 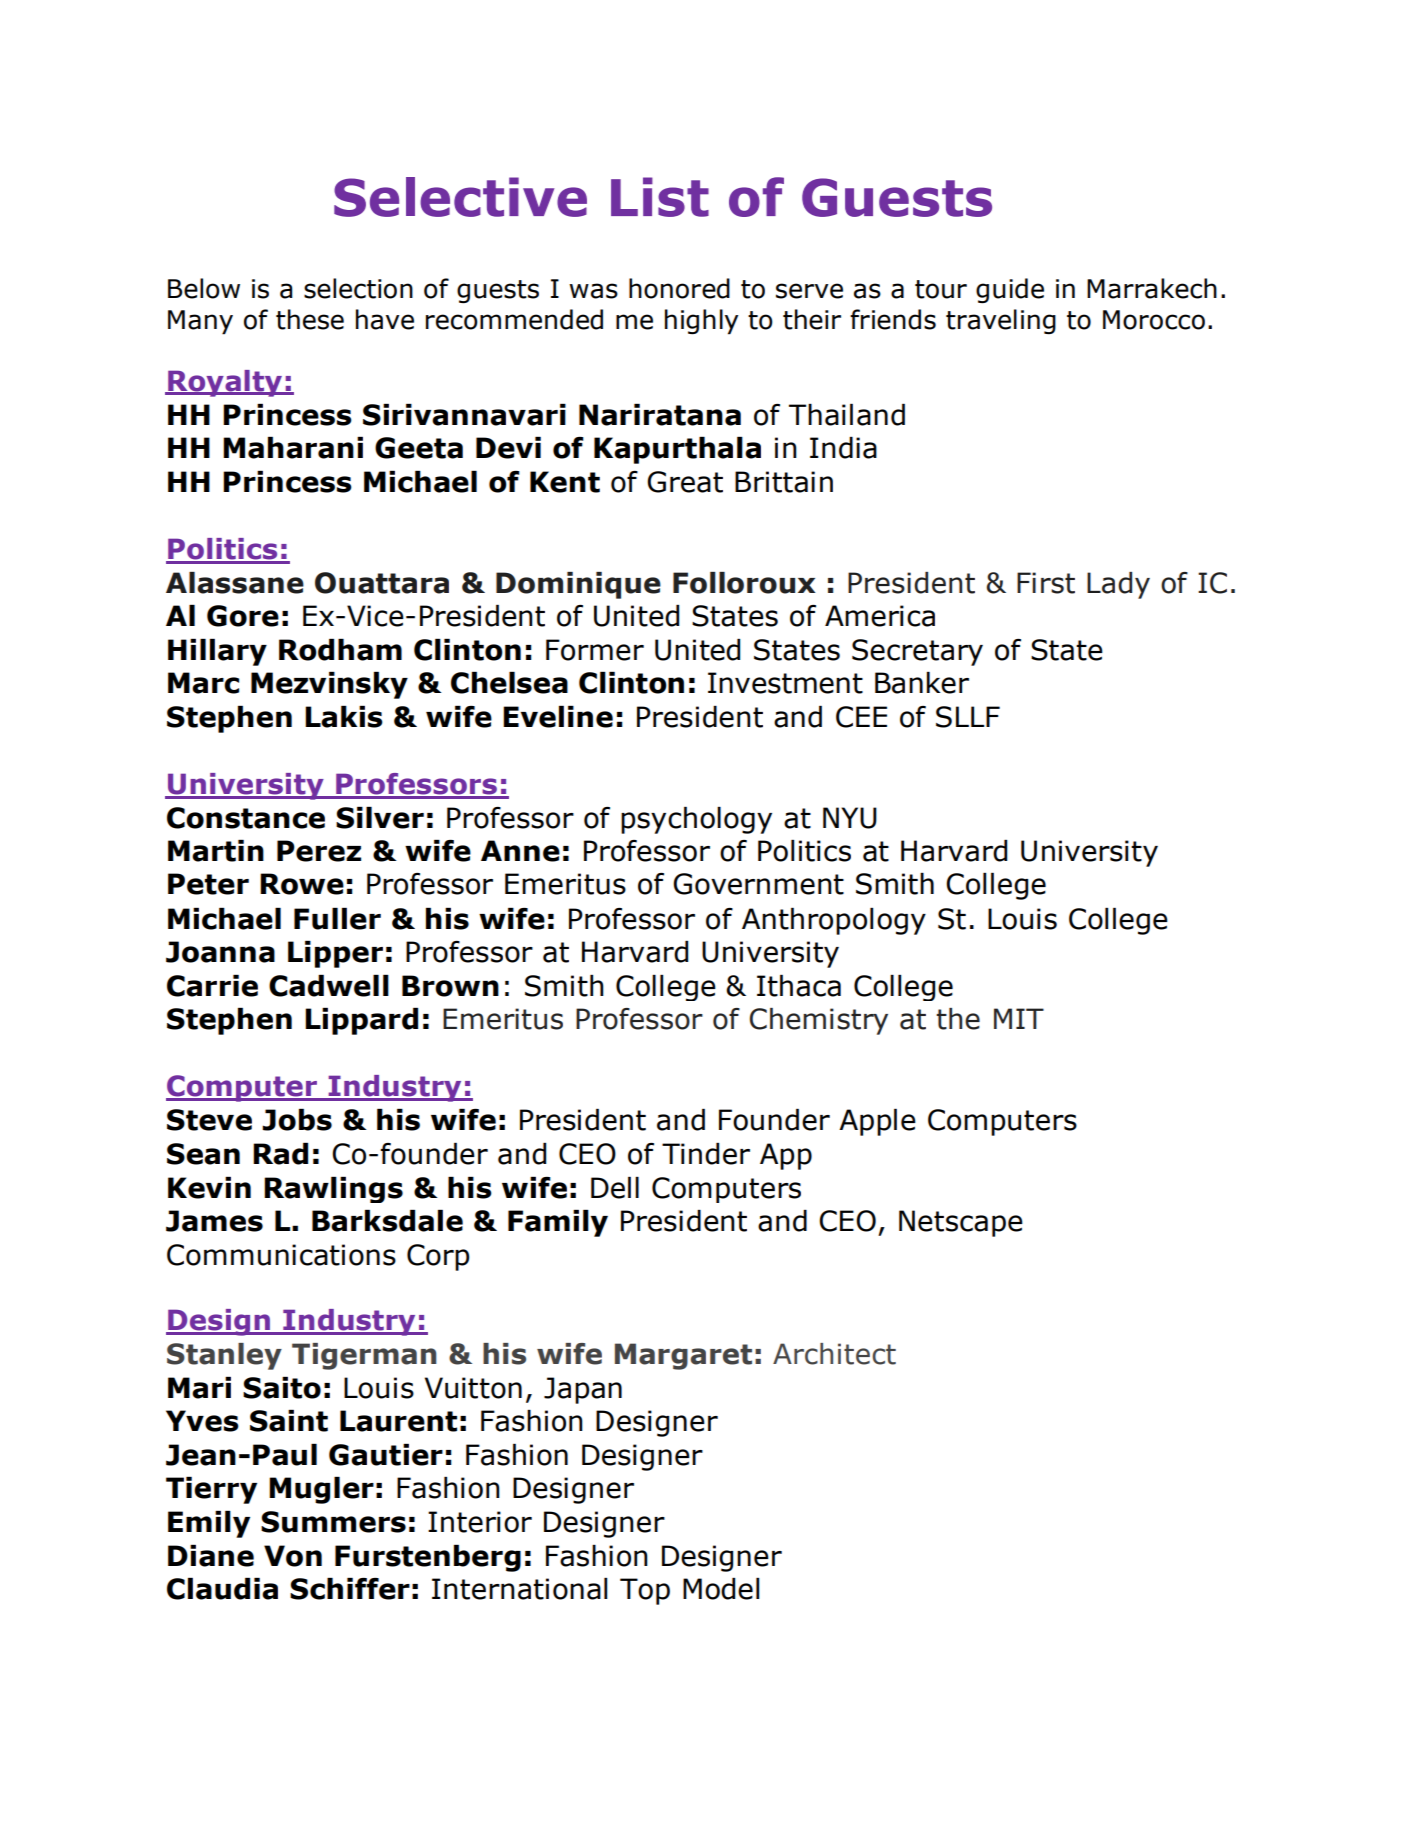 What do you see at coordinates (340, 650) in the image?
I see `Rodham` at bounding box center [340, 650].
